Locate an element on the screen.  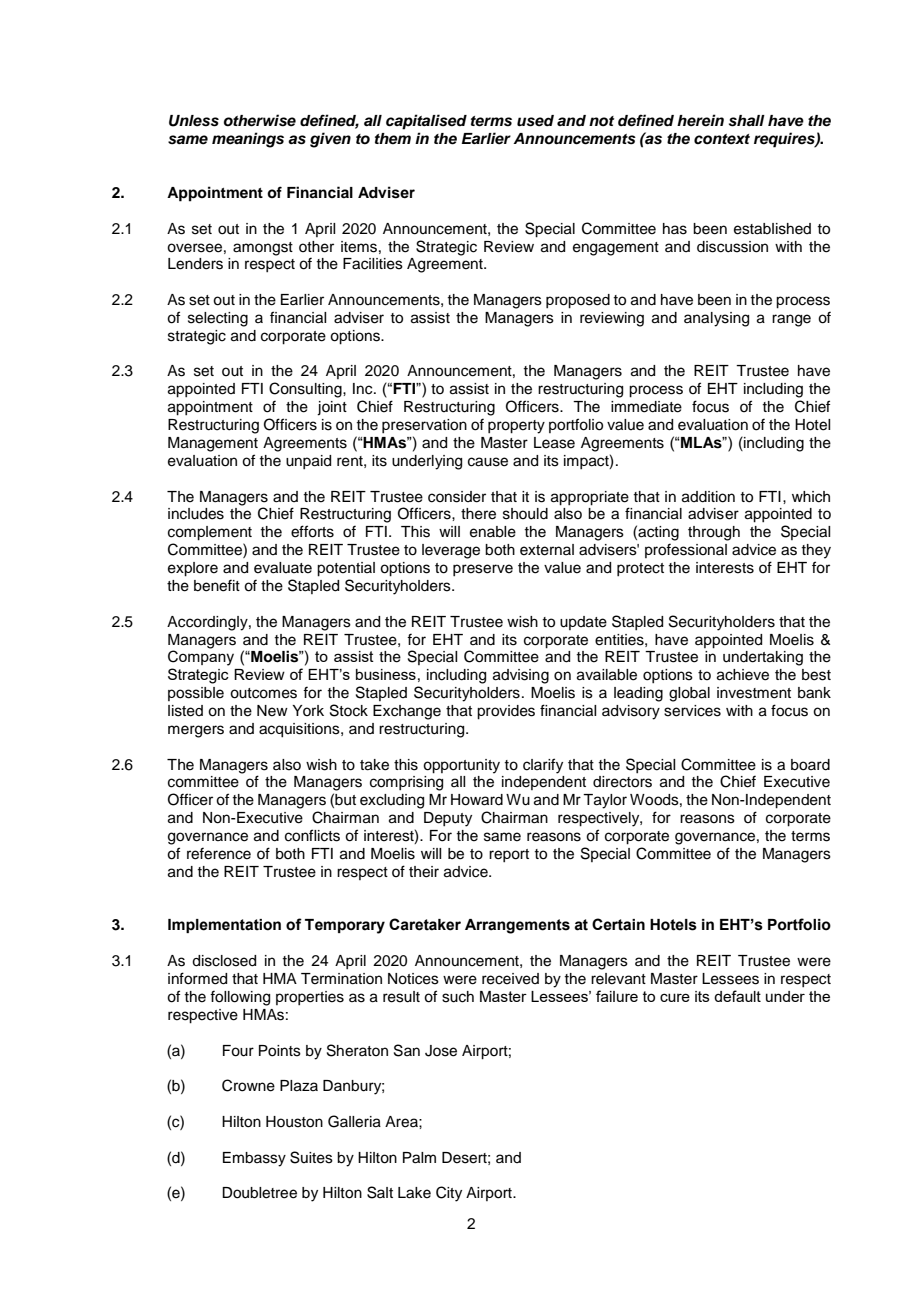
Embassy is located at coordinates (254, 1159).
